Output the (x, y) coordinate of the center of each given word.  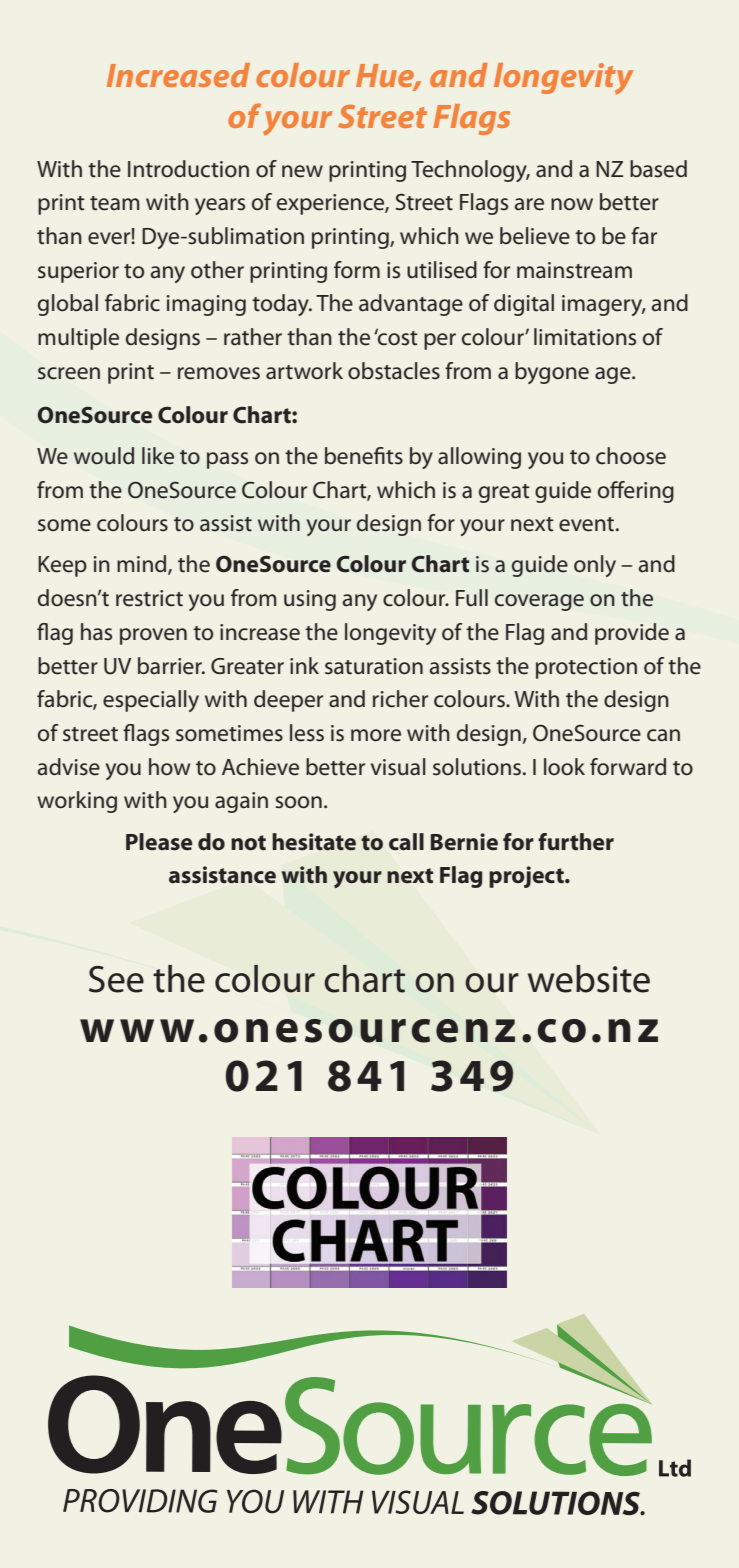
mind (143, 565)
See (116, 979)
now (572, 204)
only (595, 566)
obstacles (394, 371)
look (564, 766)
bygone (552, 373)
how (169, 767)
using (310, 600)
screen (69, 373)
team (114, 203)
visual (398, 767)
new (302, 171)
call (406, 842)
